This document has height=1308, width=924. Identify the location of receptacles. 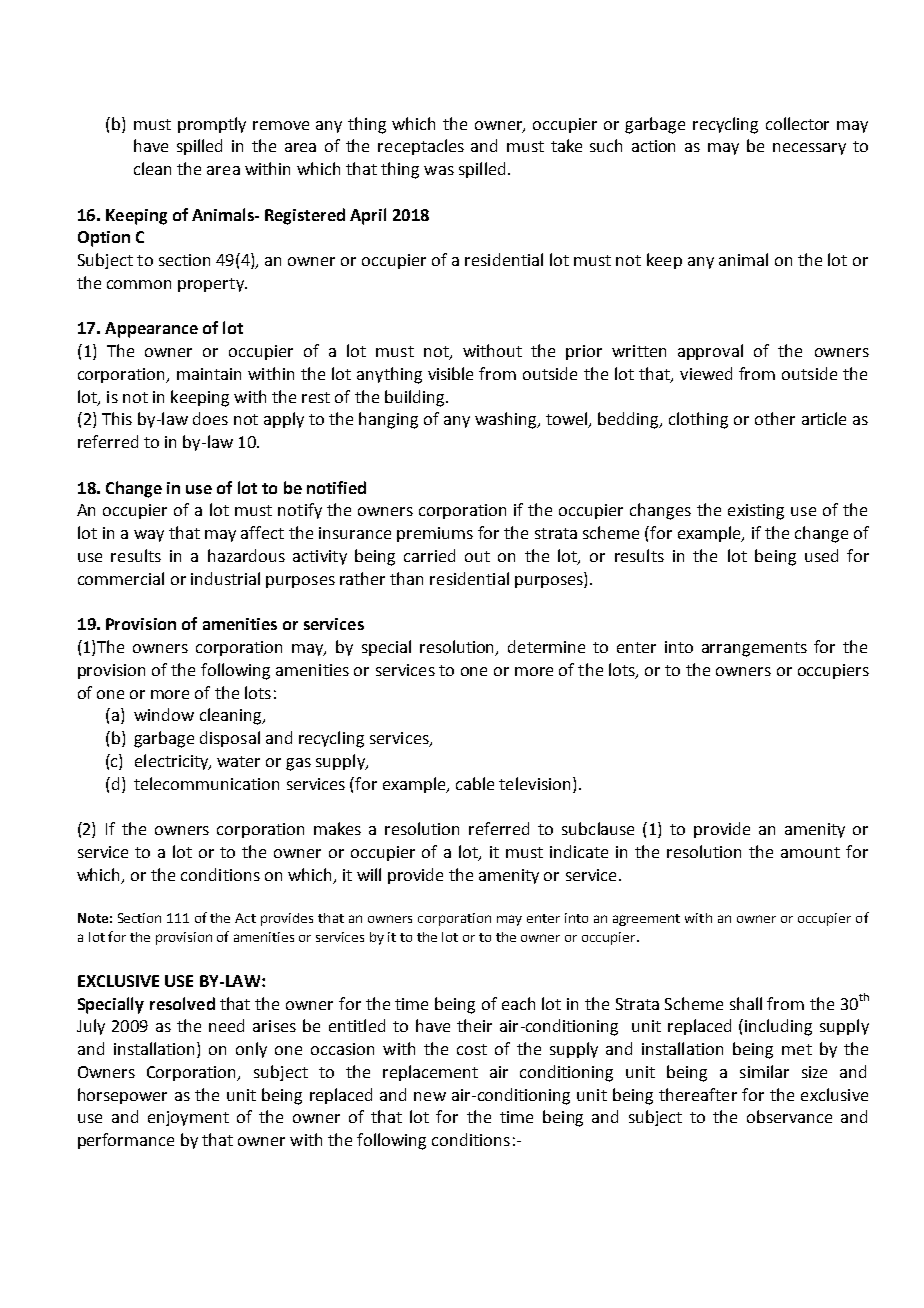
(421, 147).
